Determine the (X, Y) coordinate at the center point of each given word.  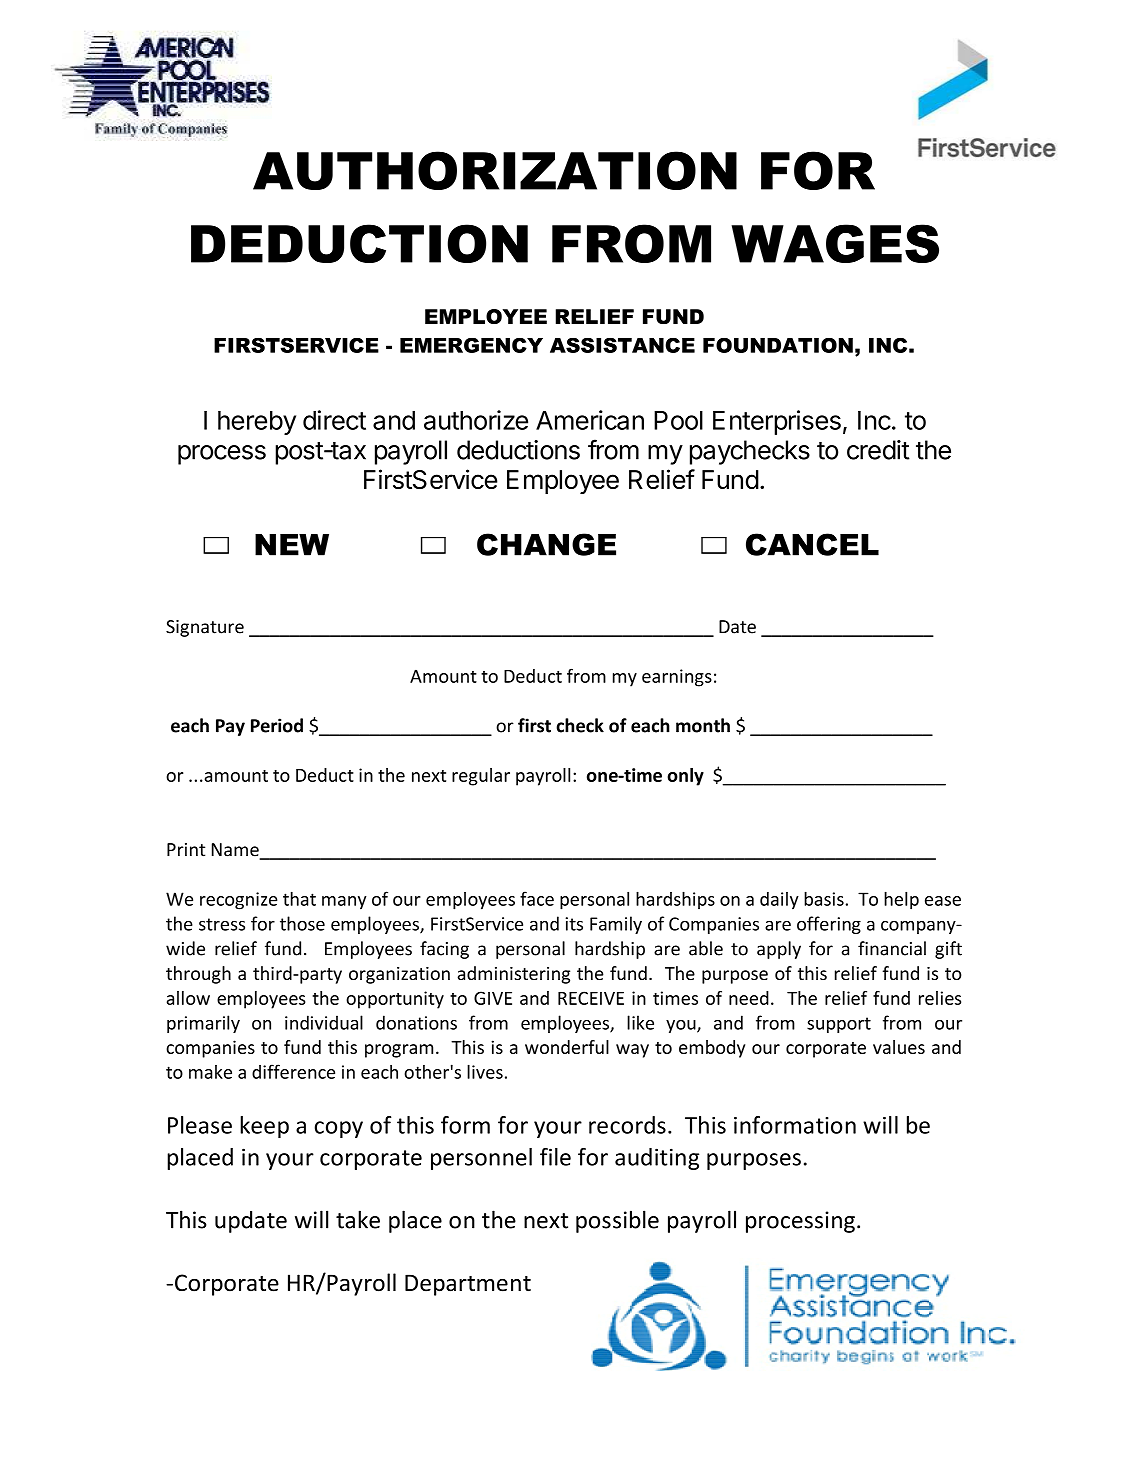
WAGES (835, 243)
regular (481, 777)
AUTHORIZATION (495, 170)
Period (277, 725)
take (358, 1219)
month (703, 725)
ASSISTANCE (622, 345)
